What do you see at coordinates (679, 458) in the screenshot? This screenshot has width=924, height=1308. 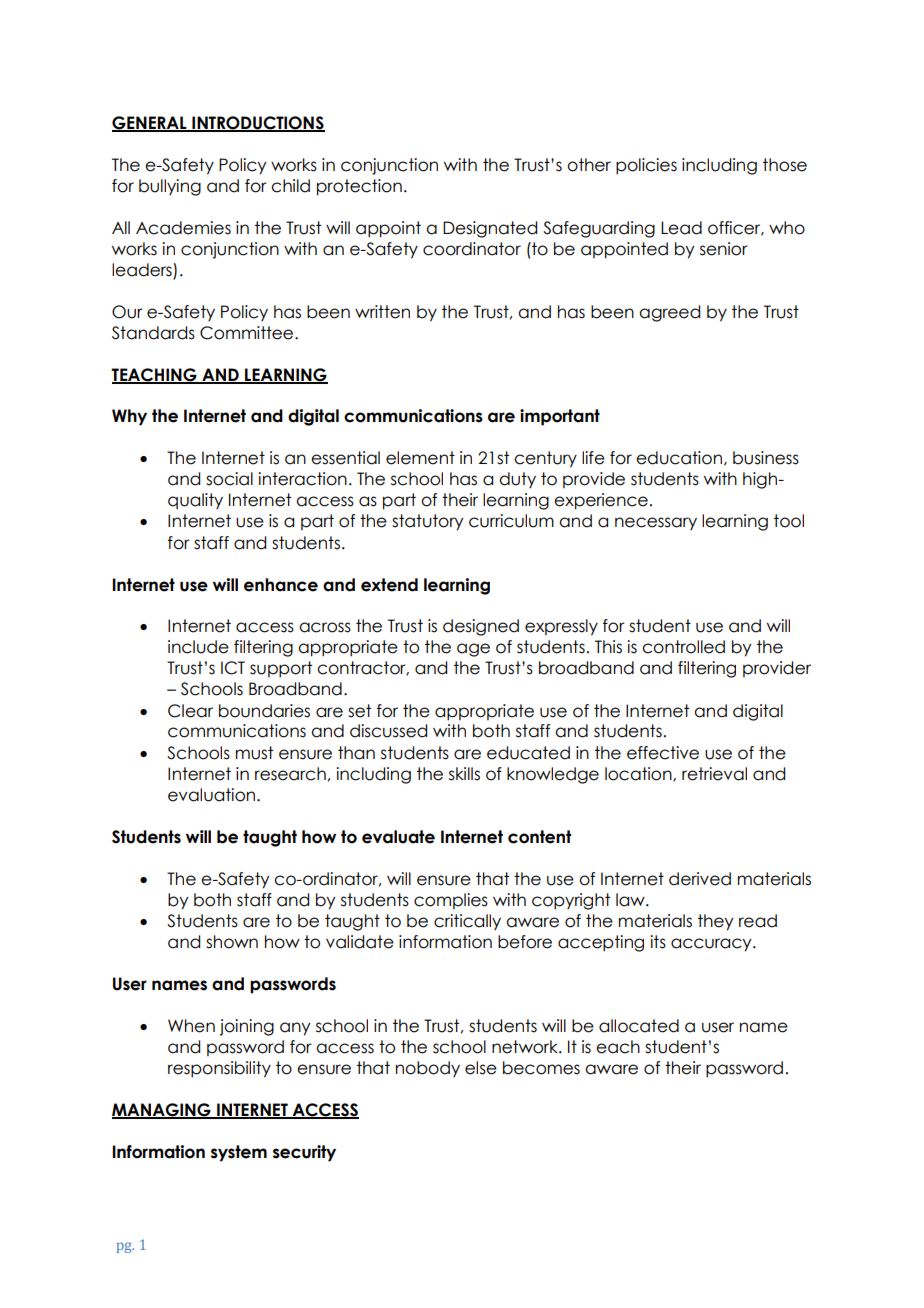 I see `education` at bounding box center [679, 458].
